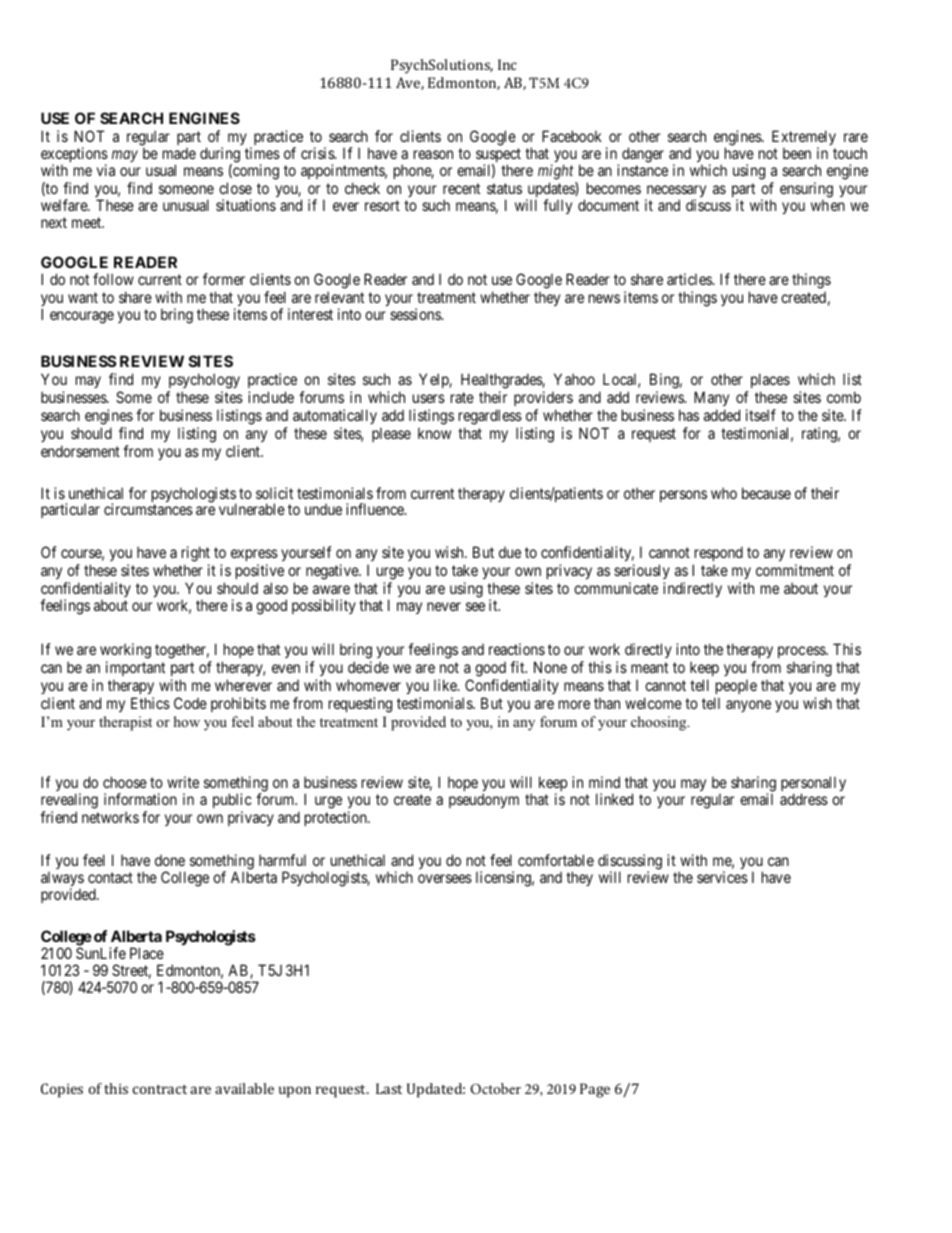  What do you see at coordinates (797, 153) in the screenshot?
I see `been` at bounding box center [797, 153].
